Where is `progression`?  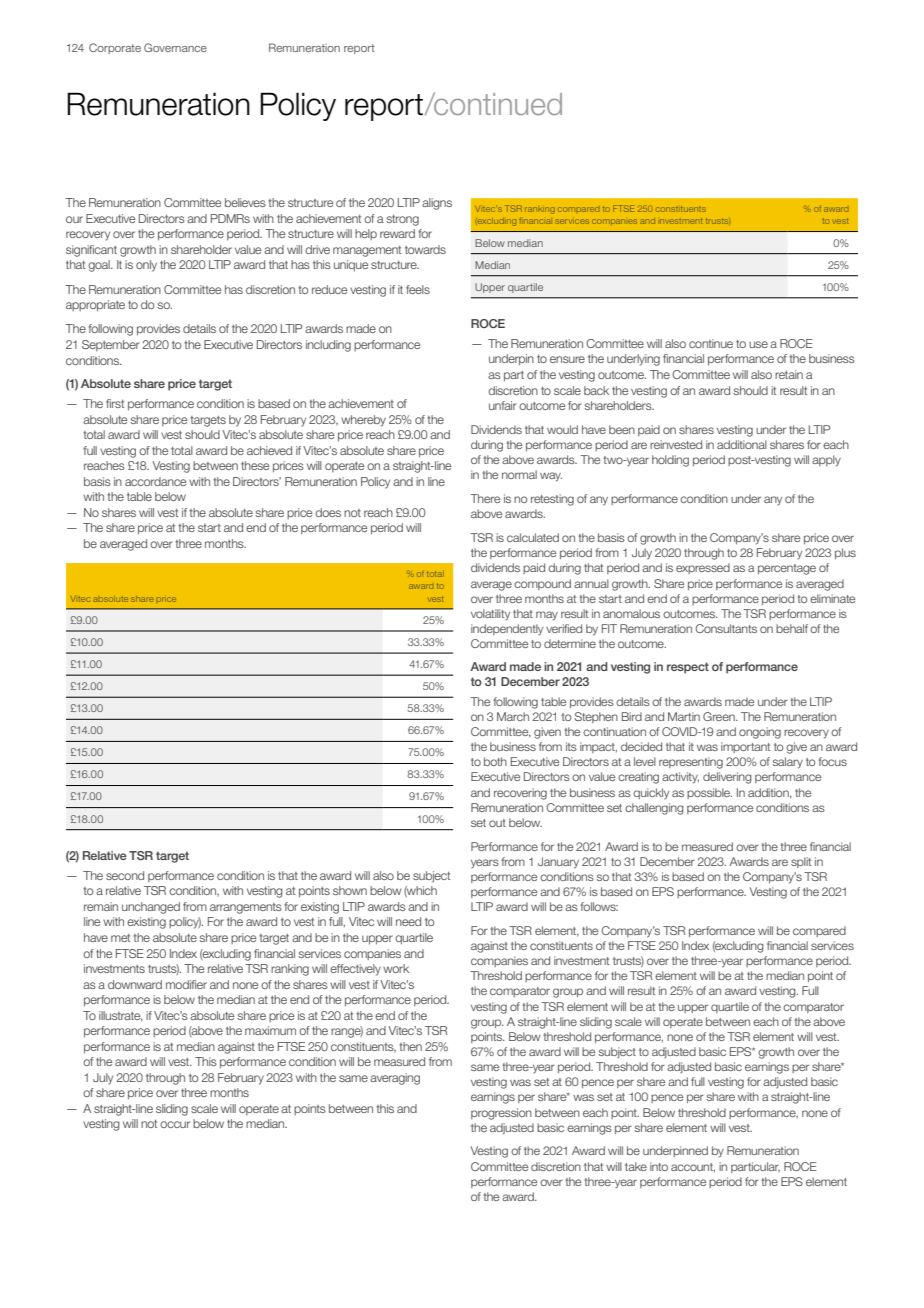
progression is located at coordinates (501, 1114).
